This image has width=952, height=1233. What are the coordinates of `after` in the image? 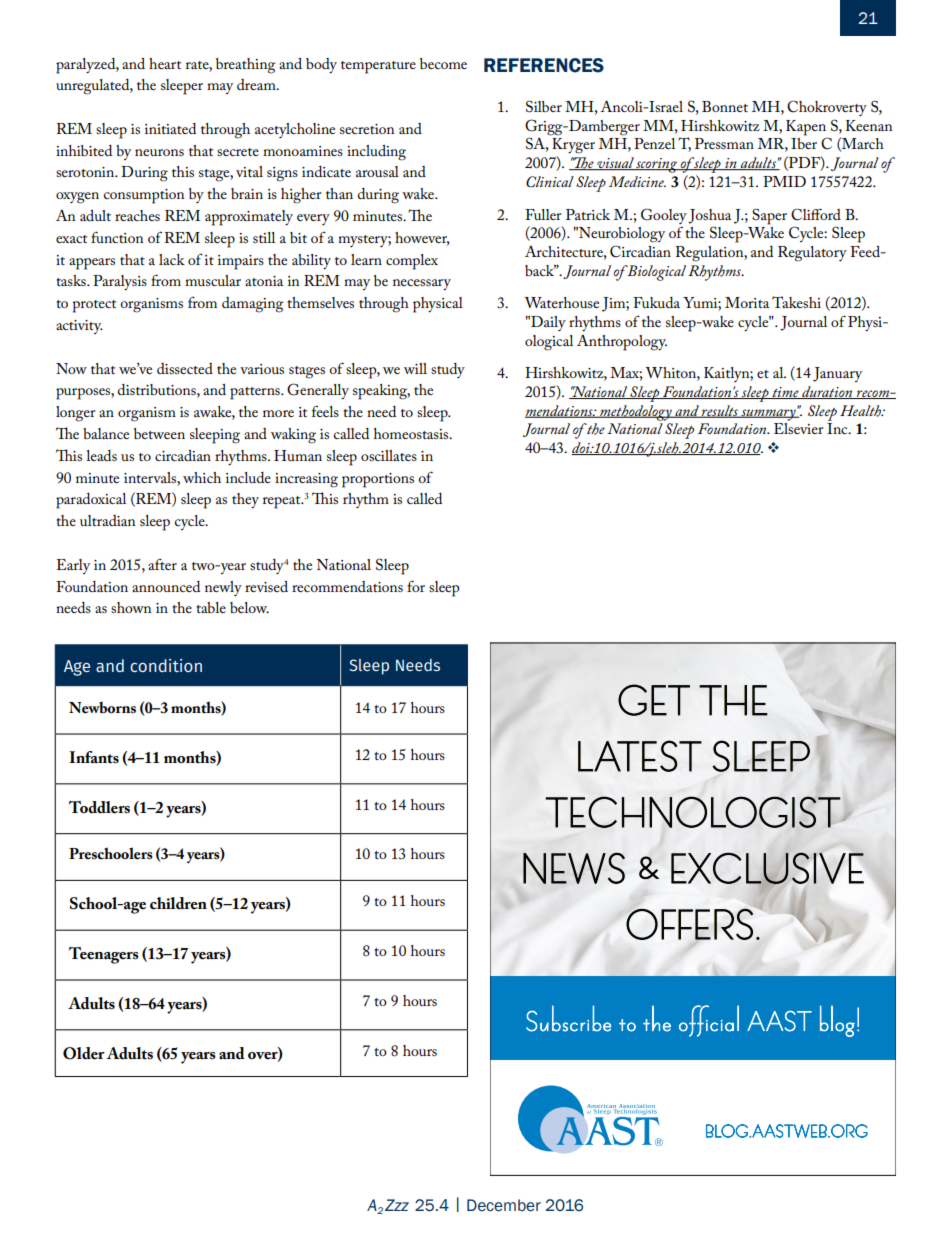 It's located at (162, 564).
